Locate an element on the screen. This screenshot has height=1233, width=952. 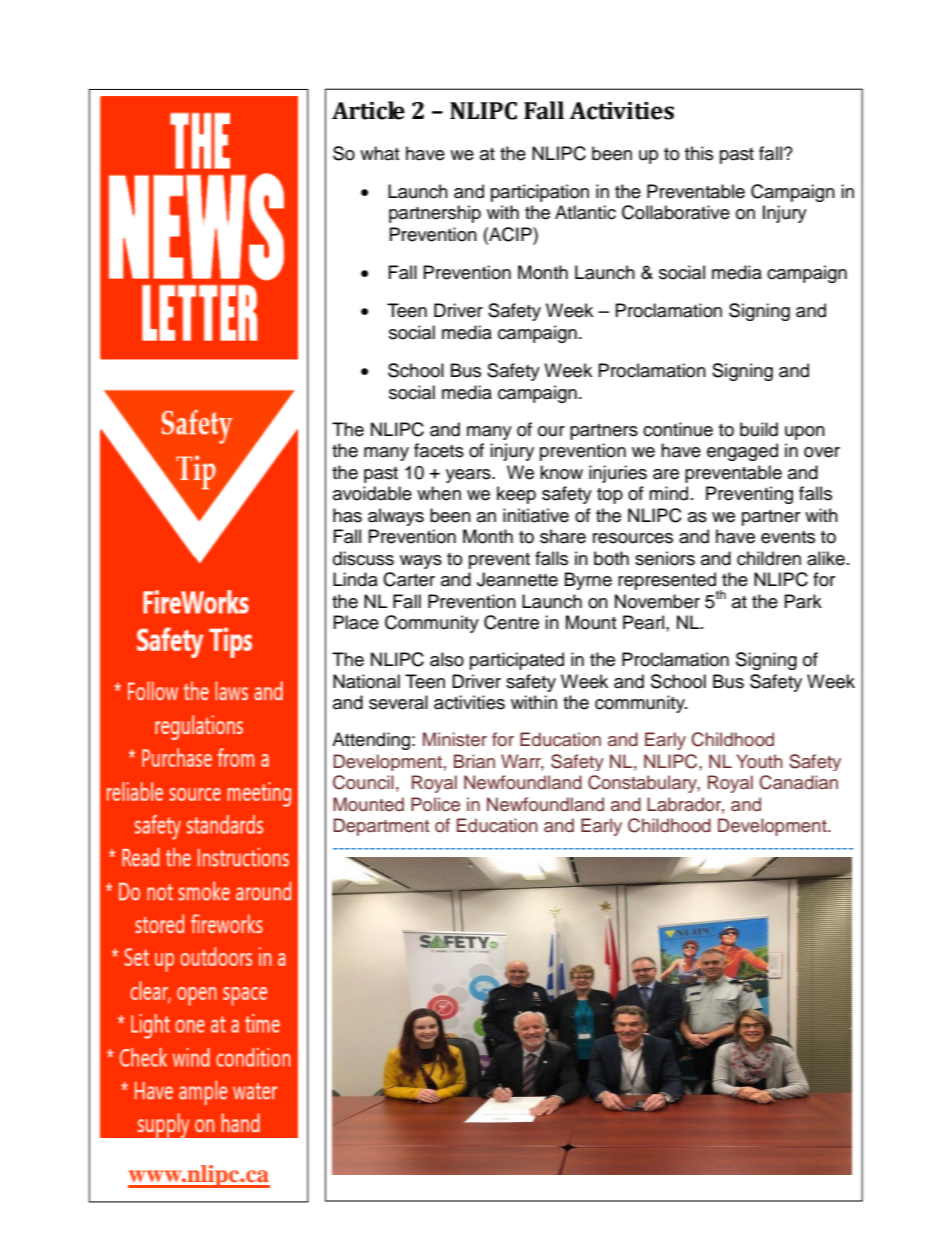
engaged is located at coordinates (742, 452).
